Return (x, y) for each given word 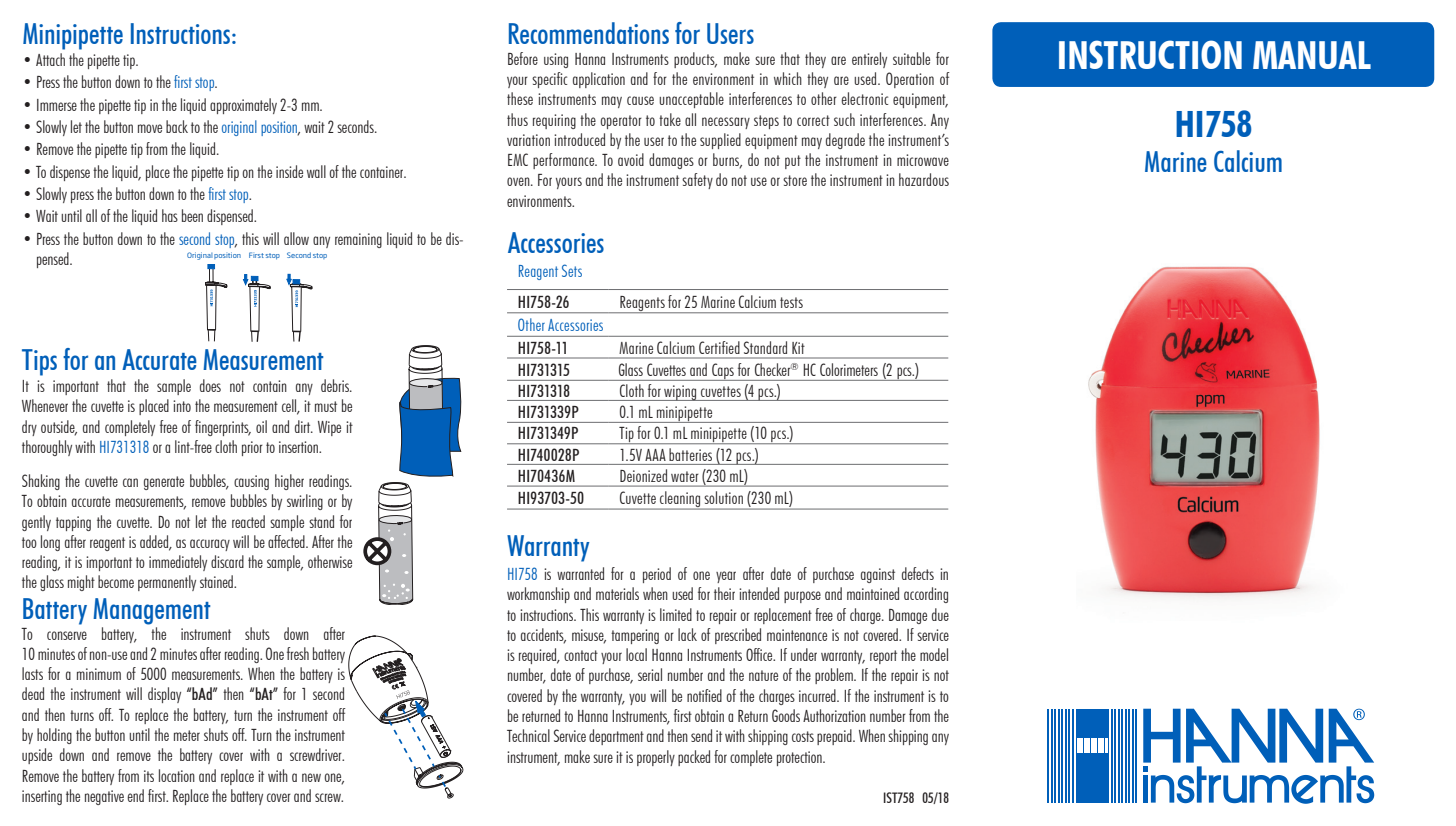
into (182, 406)
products (695, 60)
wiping (680, 393)
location (177, 775)
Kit (798, 348)
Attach (50, 59)
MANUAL (1312, 55)
